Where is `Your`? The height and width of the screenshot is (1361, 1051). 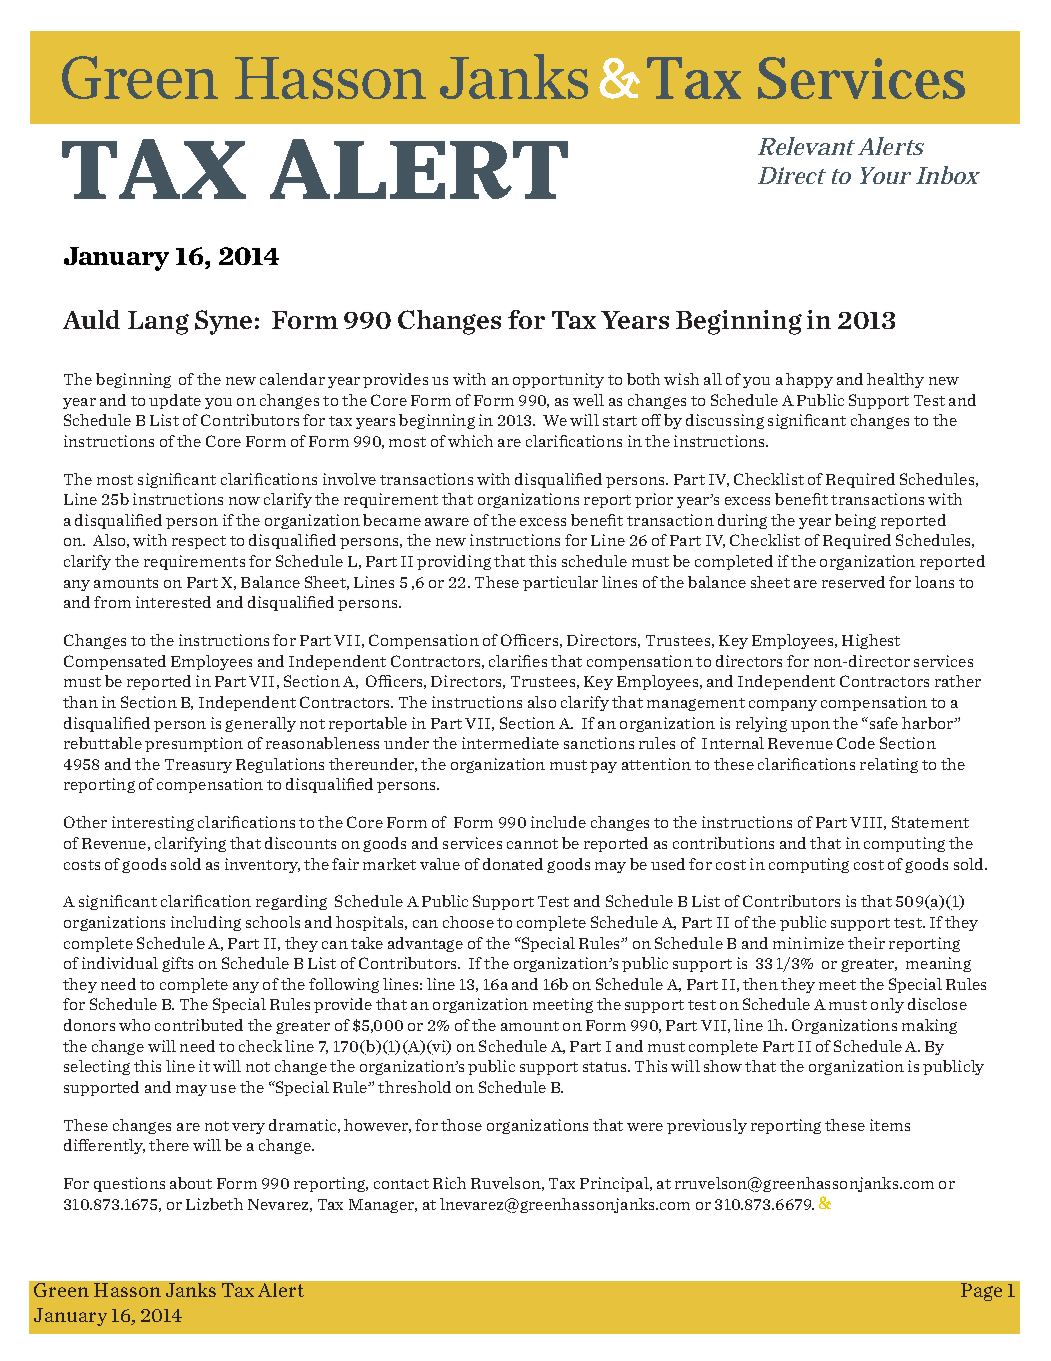 Your is located at coordinates (885, 175).
